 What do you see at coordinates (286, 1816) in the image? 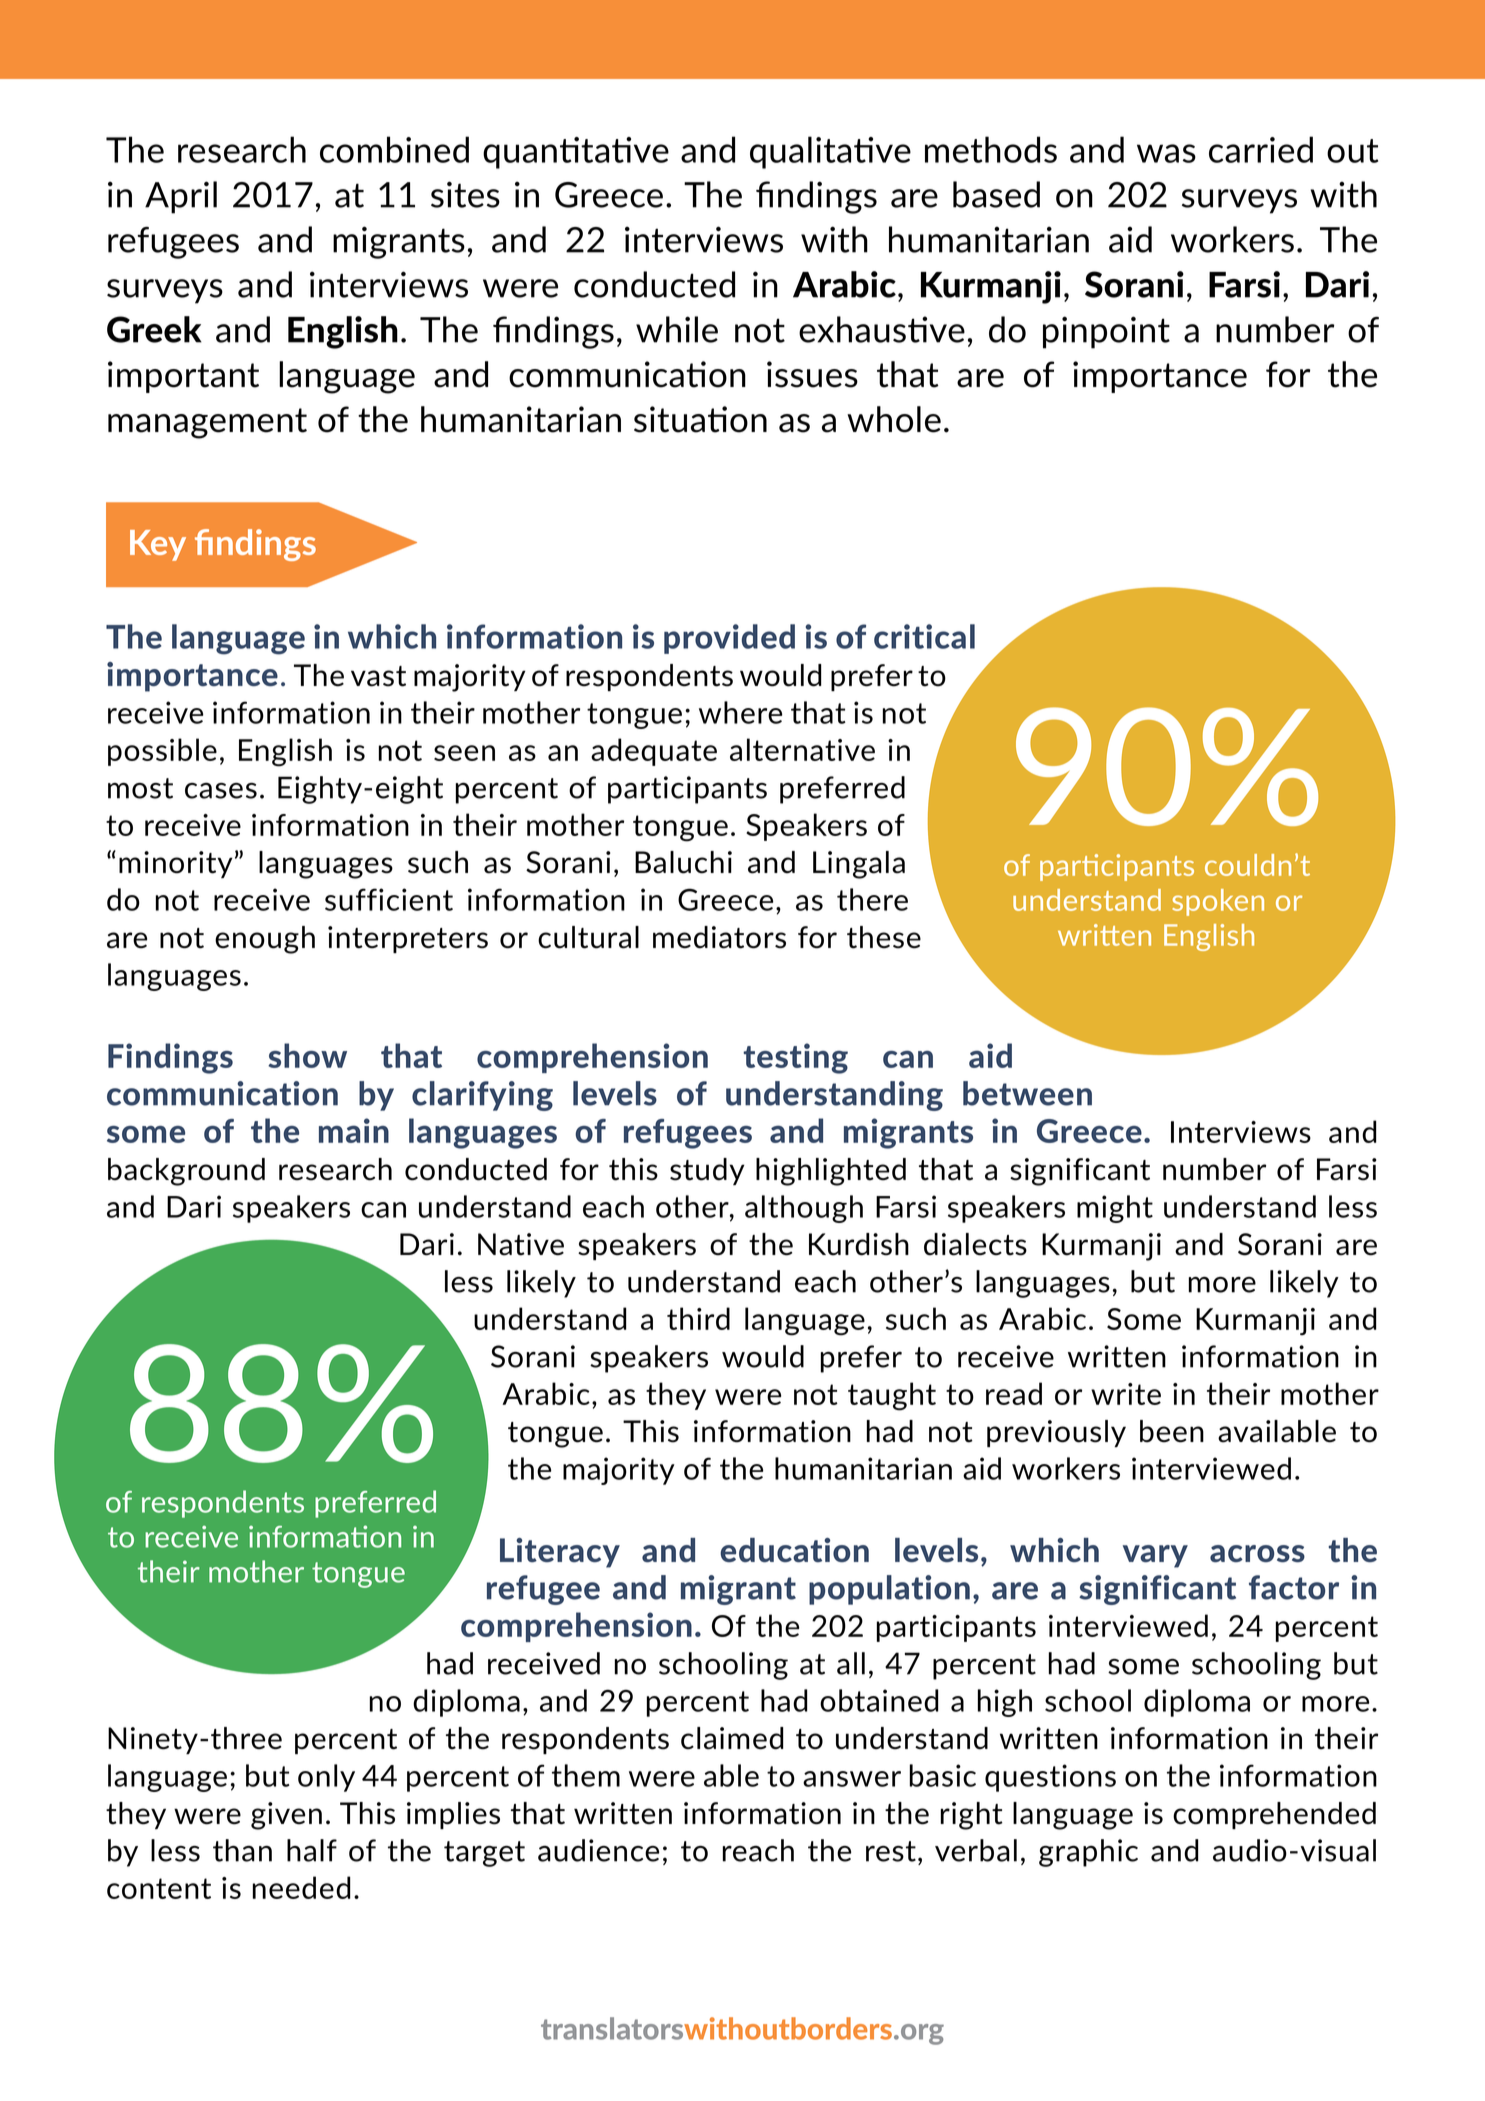
I see `given` at bounding box center [286, 1816].
